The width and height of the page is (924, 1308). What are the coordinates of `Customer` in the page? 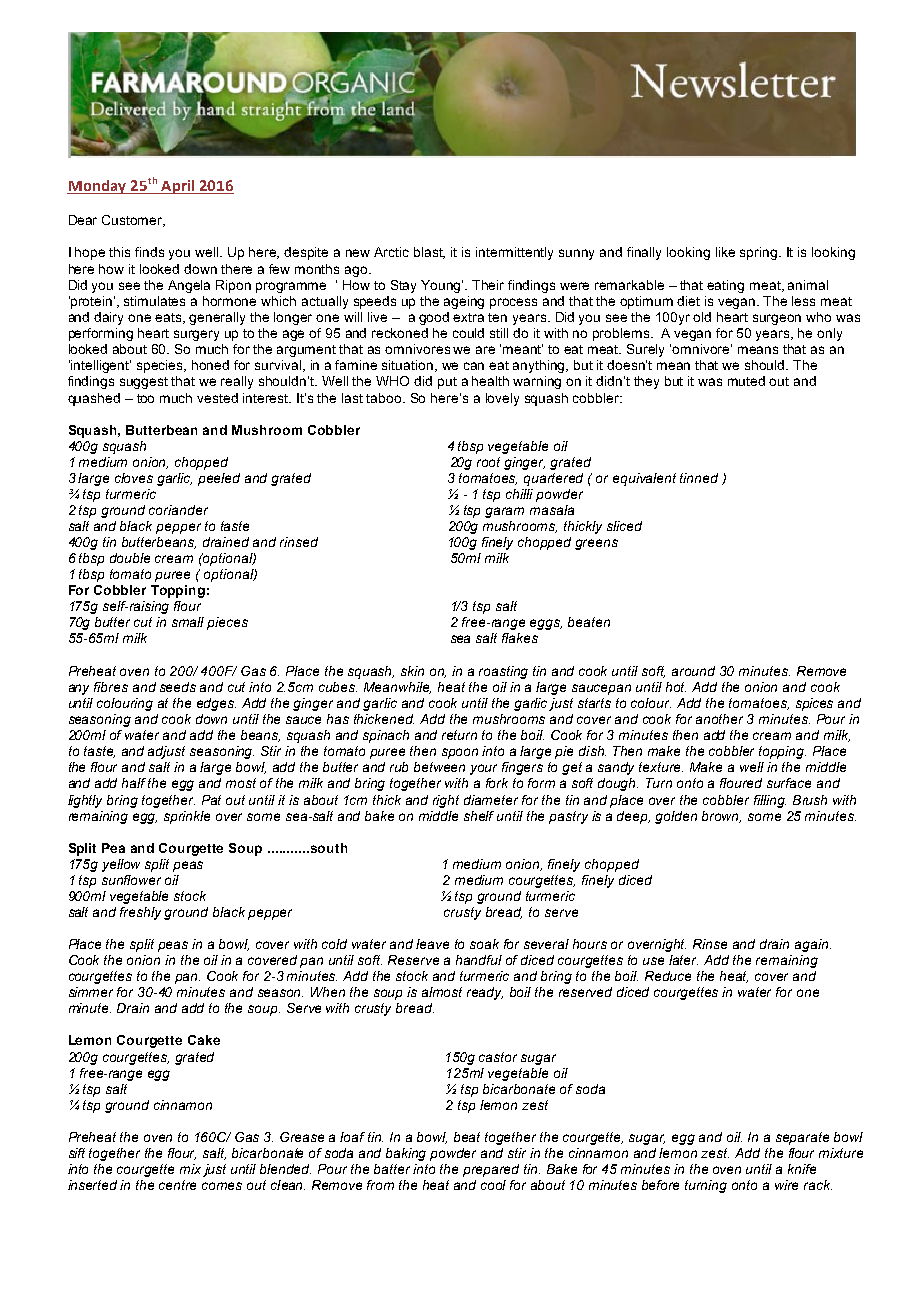 It's located at (133, 221).
